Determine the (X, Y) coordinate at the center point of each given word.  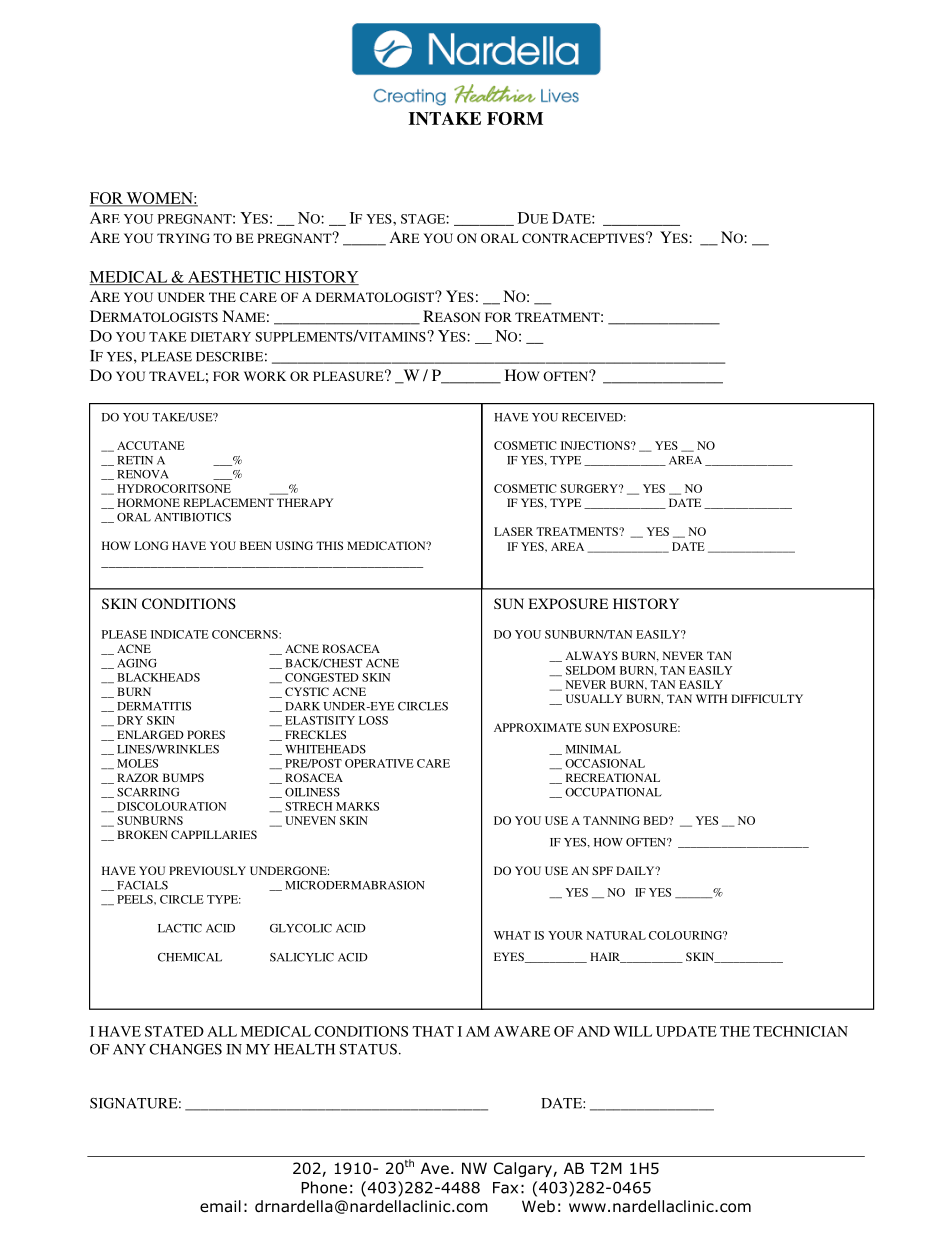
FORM (515, 118)
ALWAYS (591, 655)
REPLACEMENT (228, 502)
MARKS (357, 806)
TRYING (183, 238)
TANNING (611, 820)
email (220, 1206)
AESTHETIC (234, 278)
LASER (513, 531)
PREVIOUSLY (207, 870)
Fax (505, 1188)
